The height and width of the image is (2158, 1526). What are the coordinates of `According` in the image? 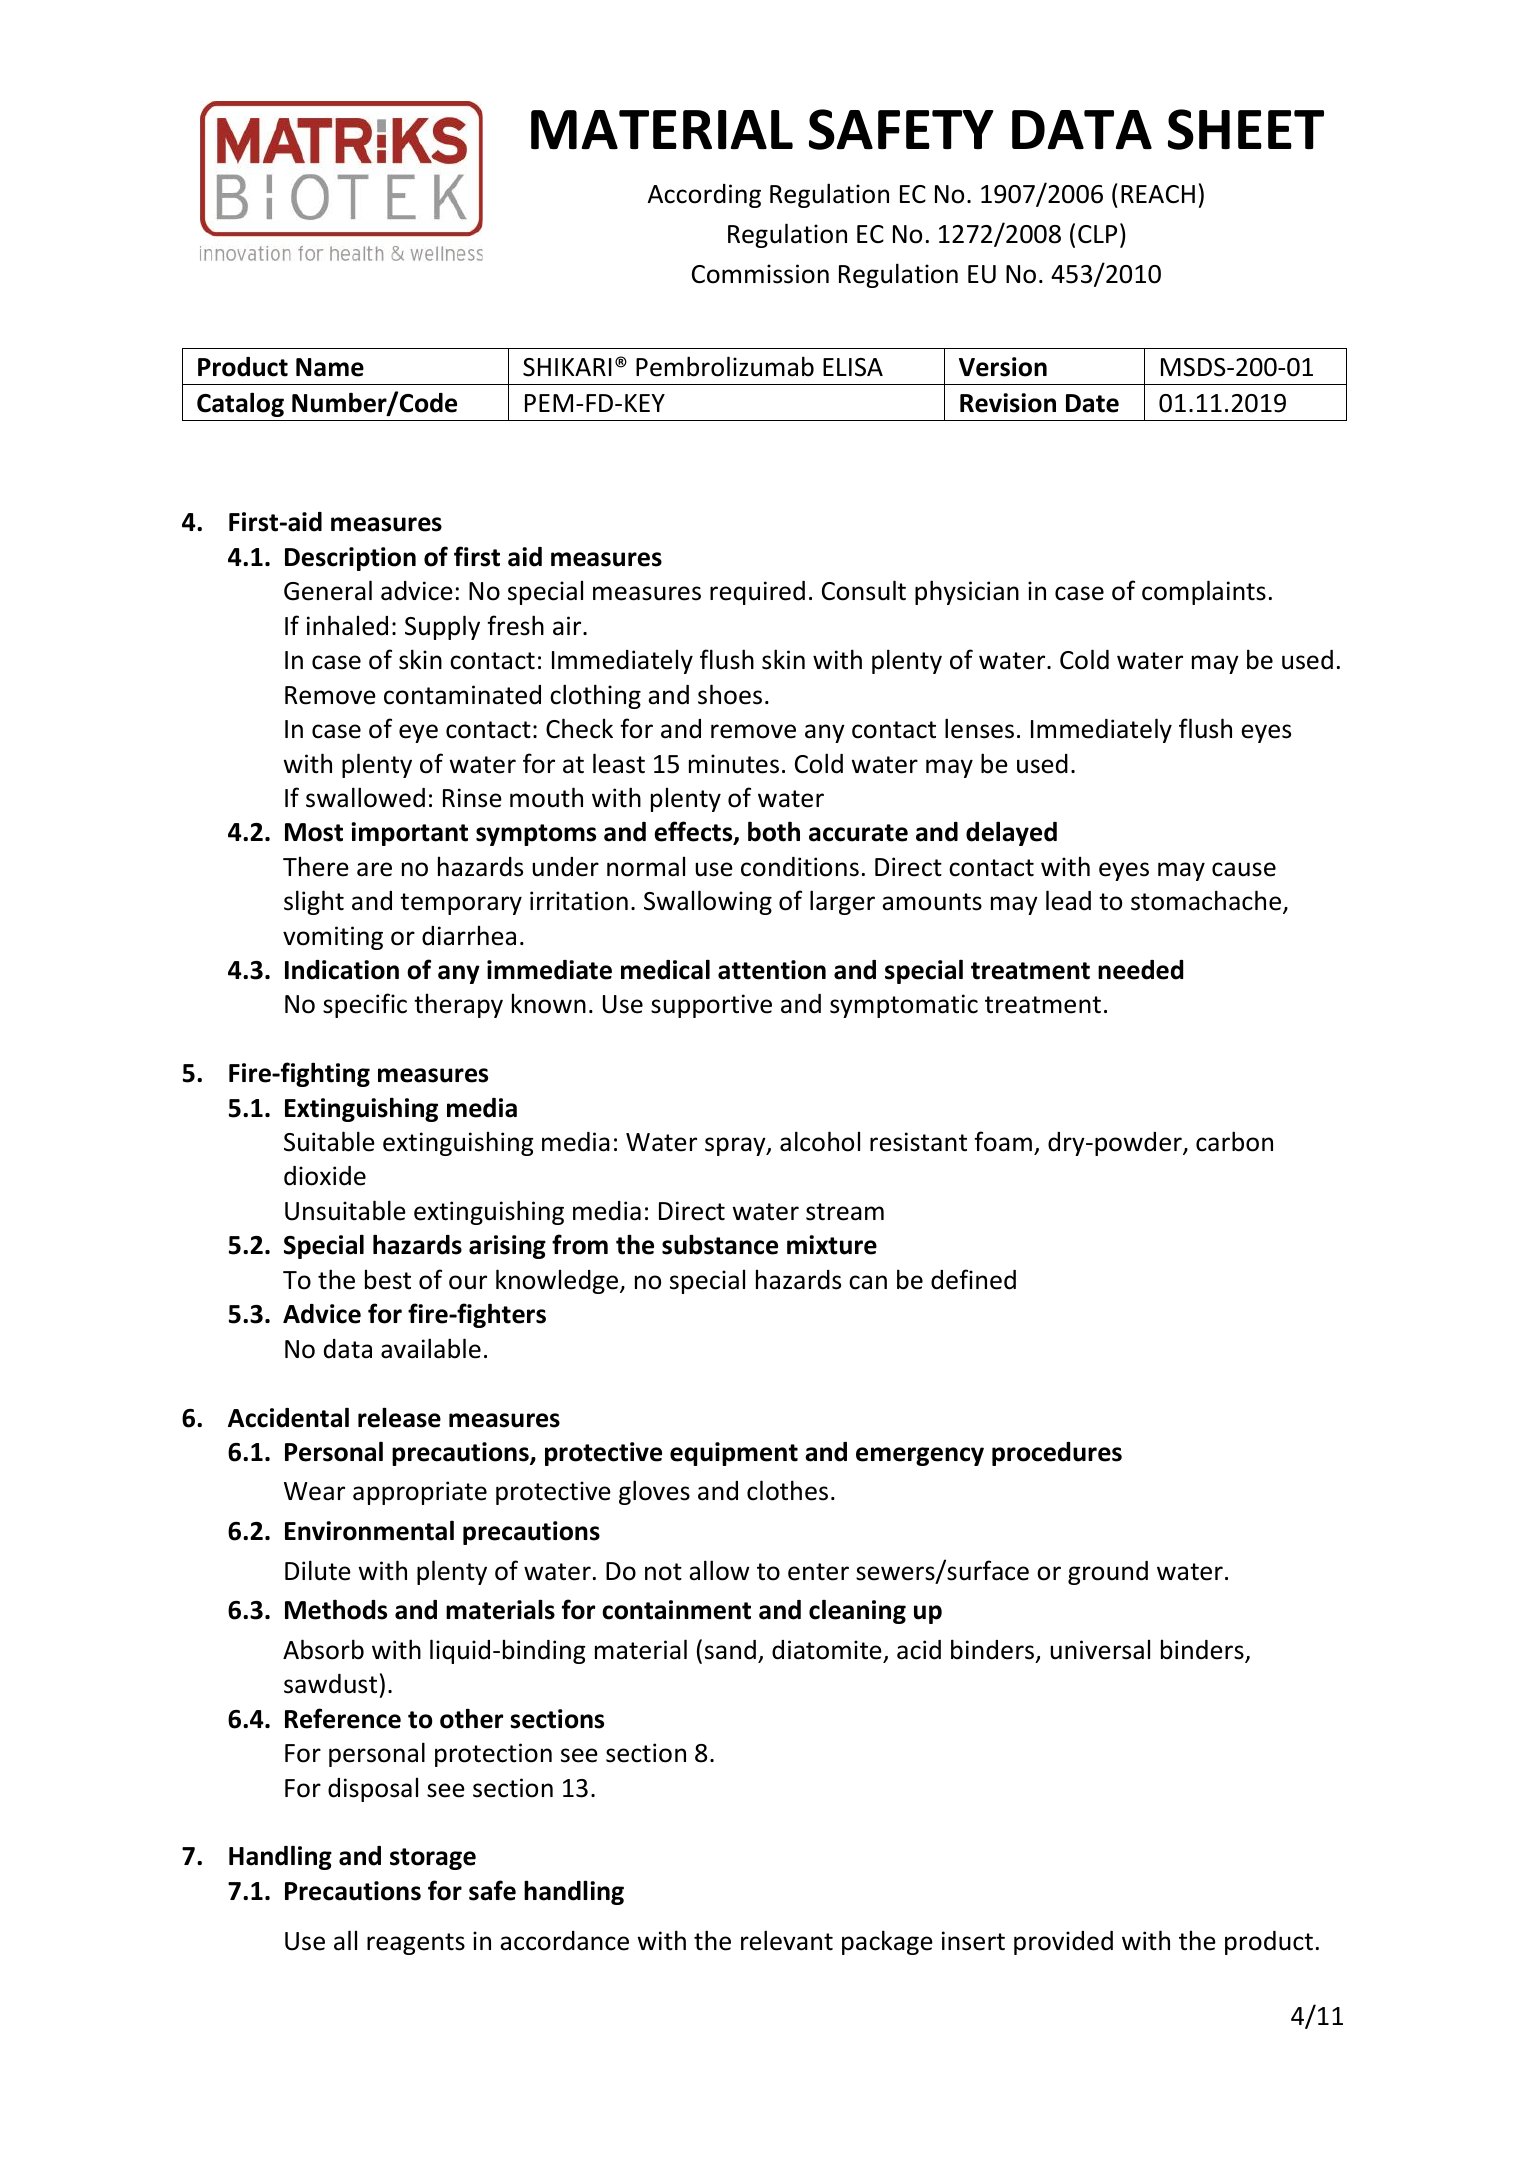 It's located at (704, 196).
